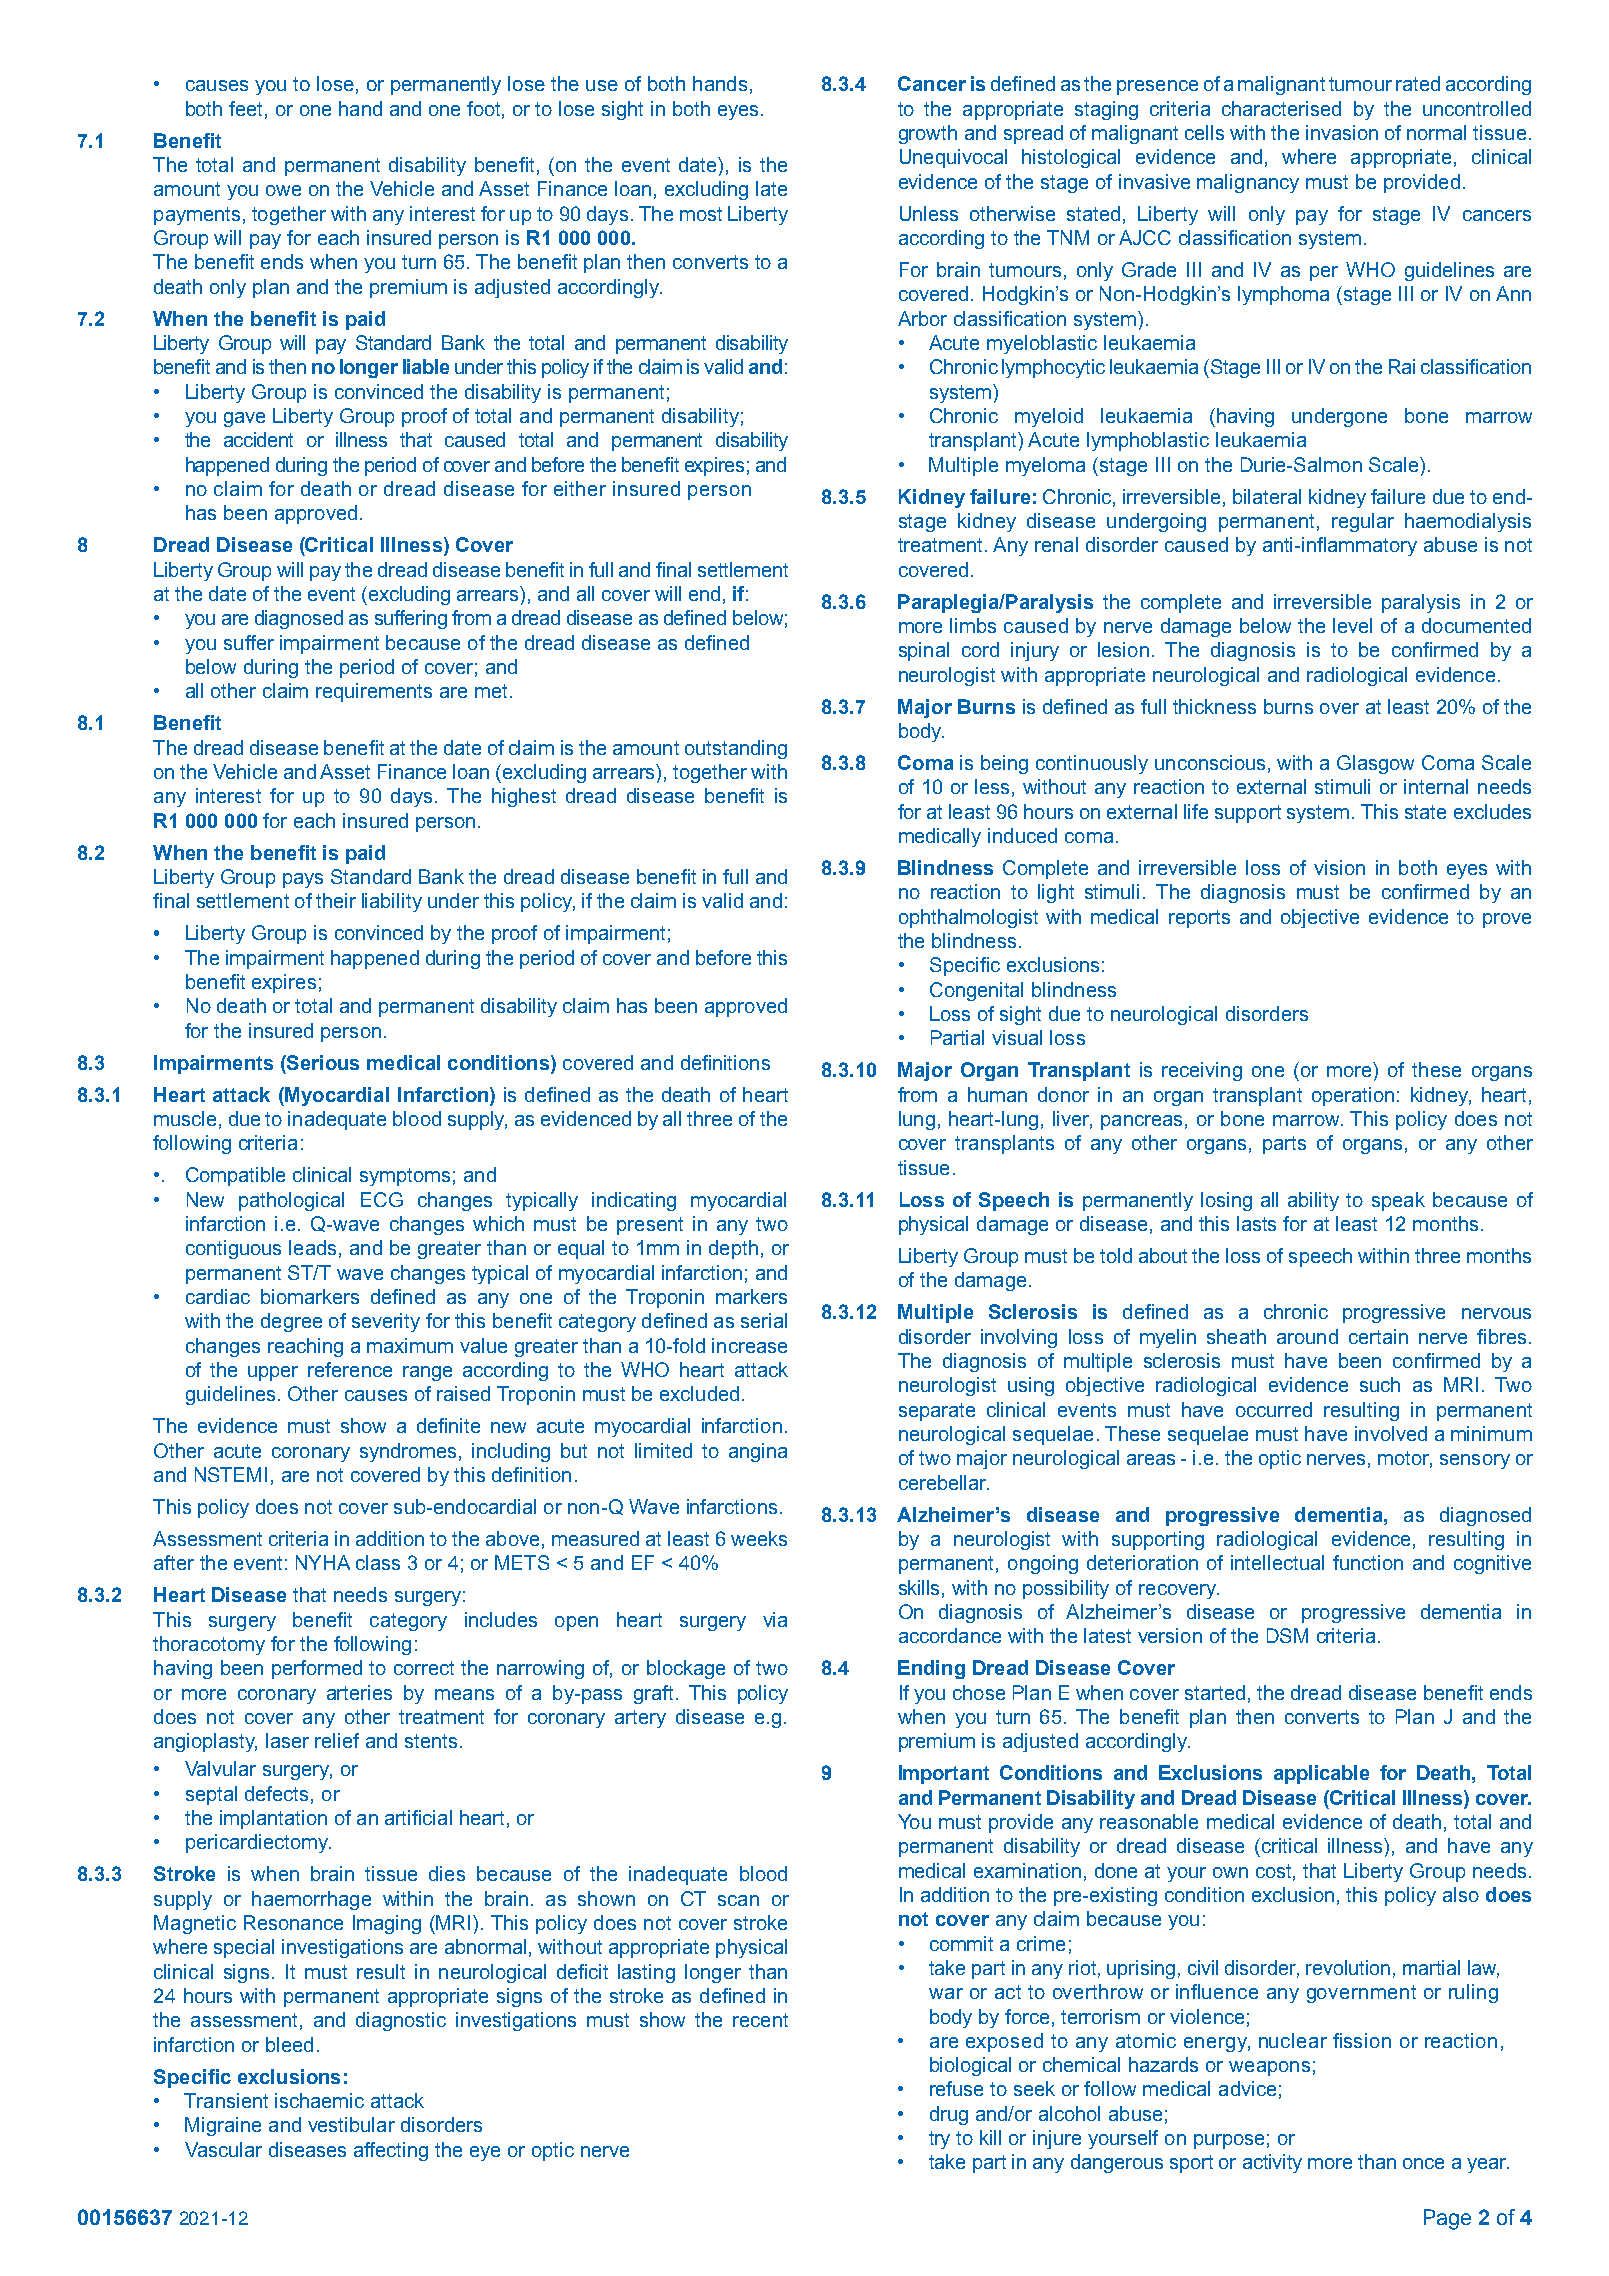  What do you see at coordinates (775, 1619) in the screenshot?
I see `via` at bounding box center [775, 1619].
